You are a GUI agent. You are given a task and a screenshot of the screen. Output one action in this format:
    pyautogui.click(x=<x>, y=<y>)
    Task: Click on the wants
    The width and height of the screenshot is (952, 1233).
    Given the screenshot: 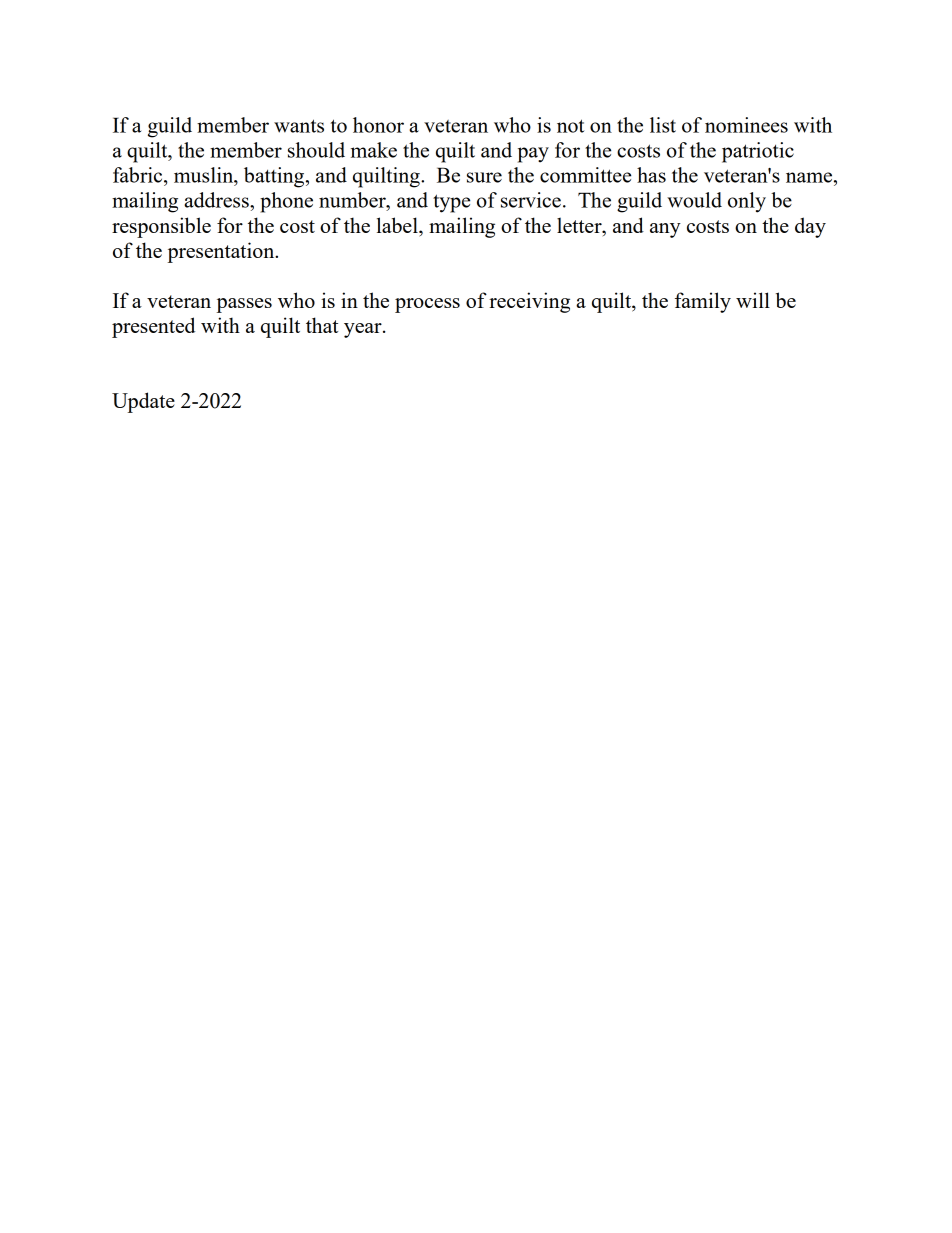 What is the action you would take?
    pyautogui.click(x=299, y=126)
